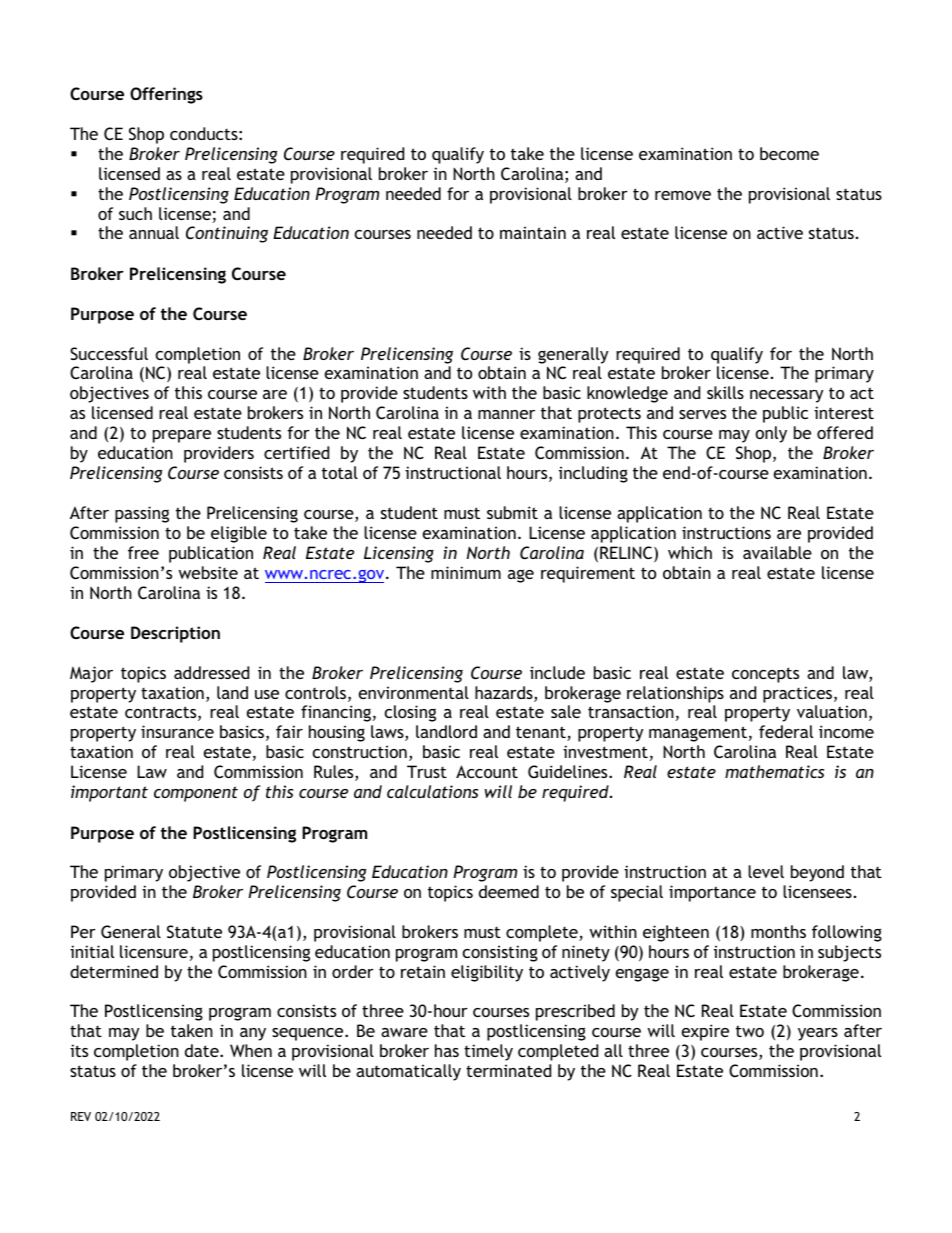 The height and width of the image is (1233, 952). What do you see at coordinates (789, 153) in the image?
I see `become` at bounding box center [789, 153].
